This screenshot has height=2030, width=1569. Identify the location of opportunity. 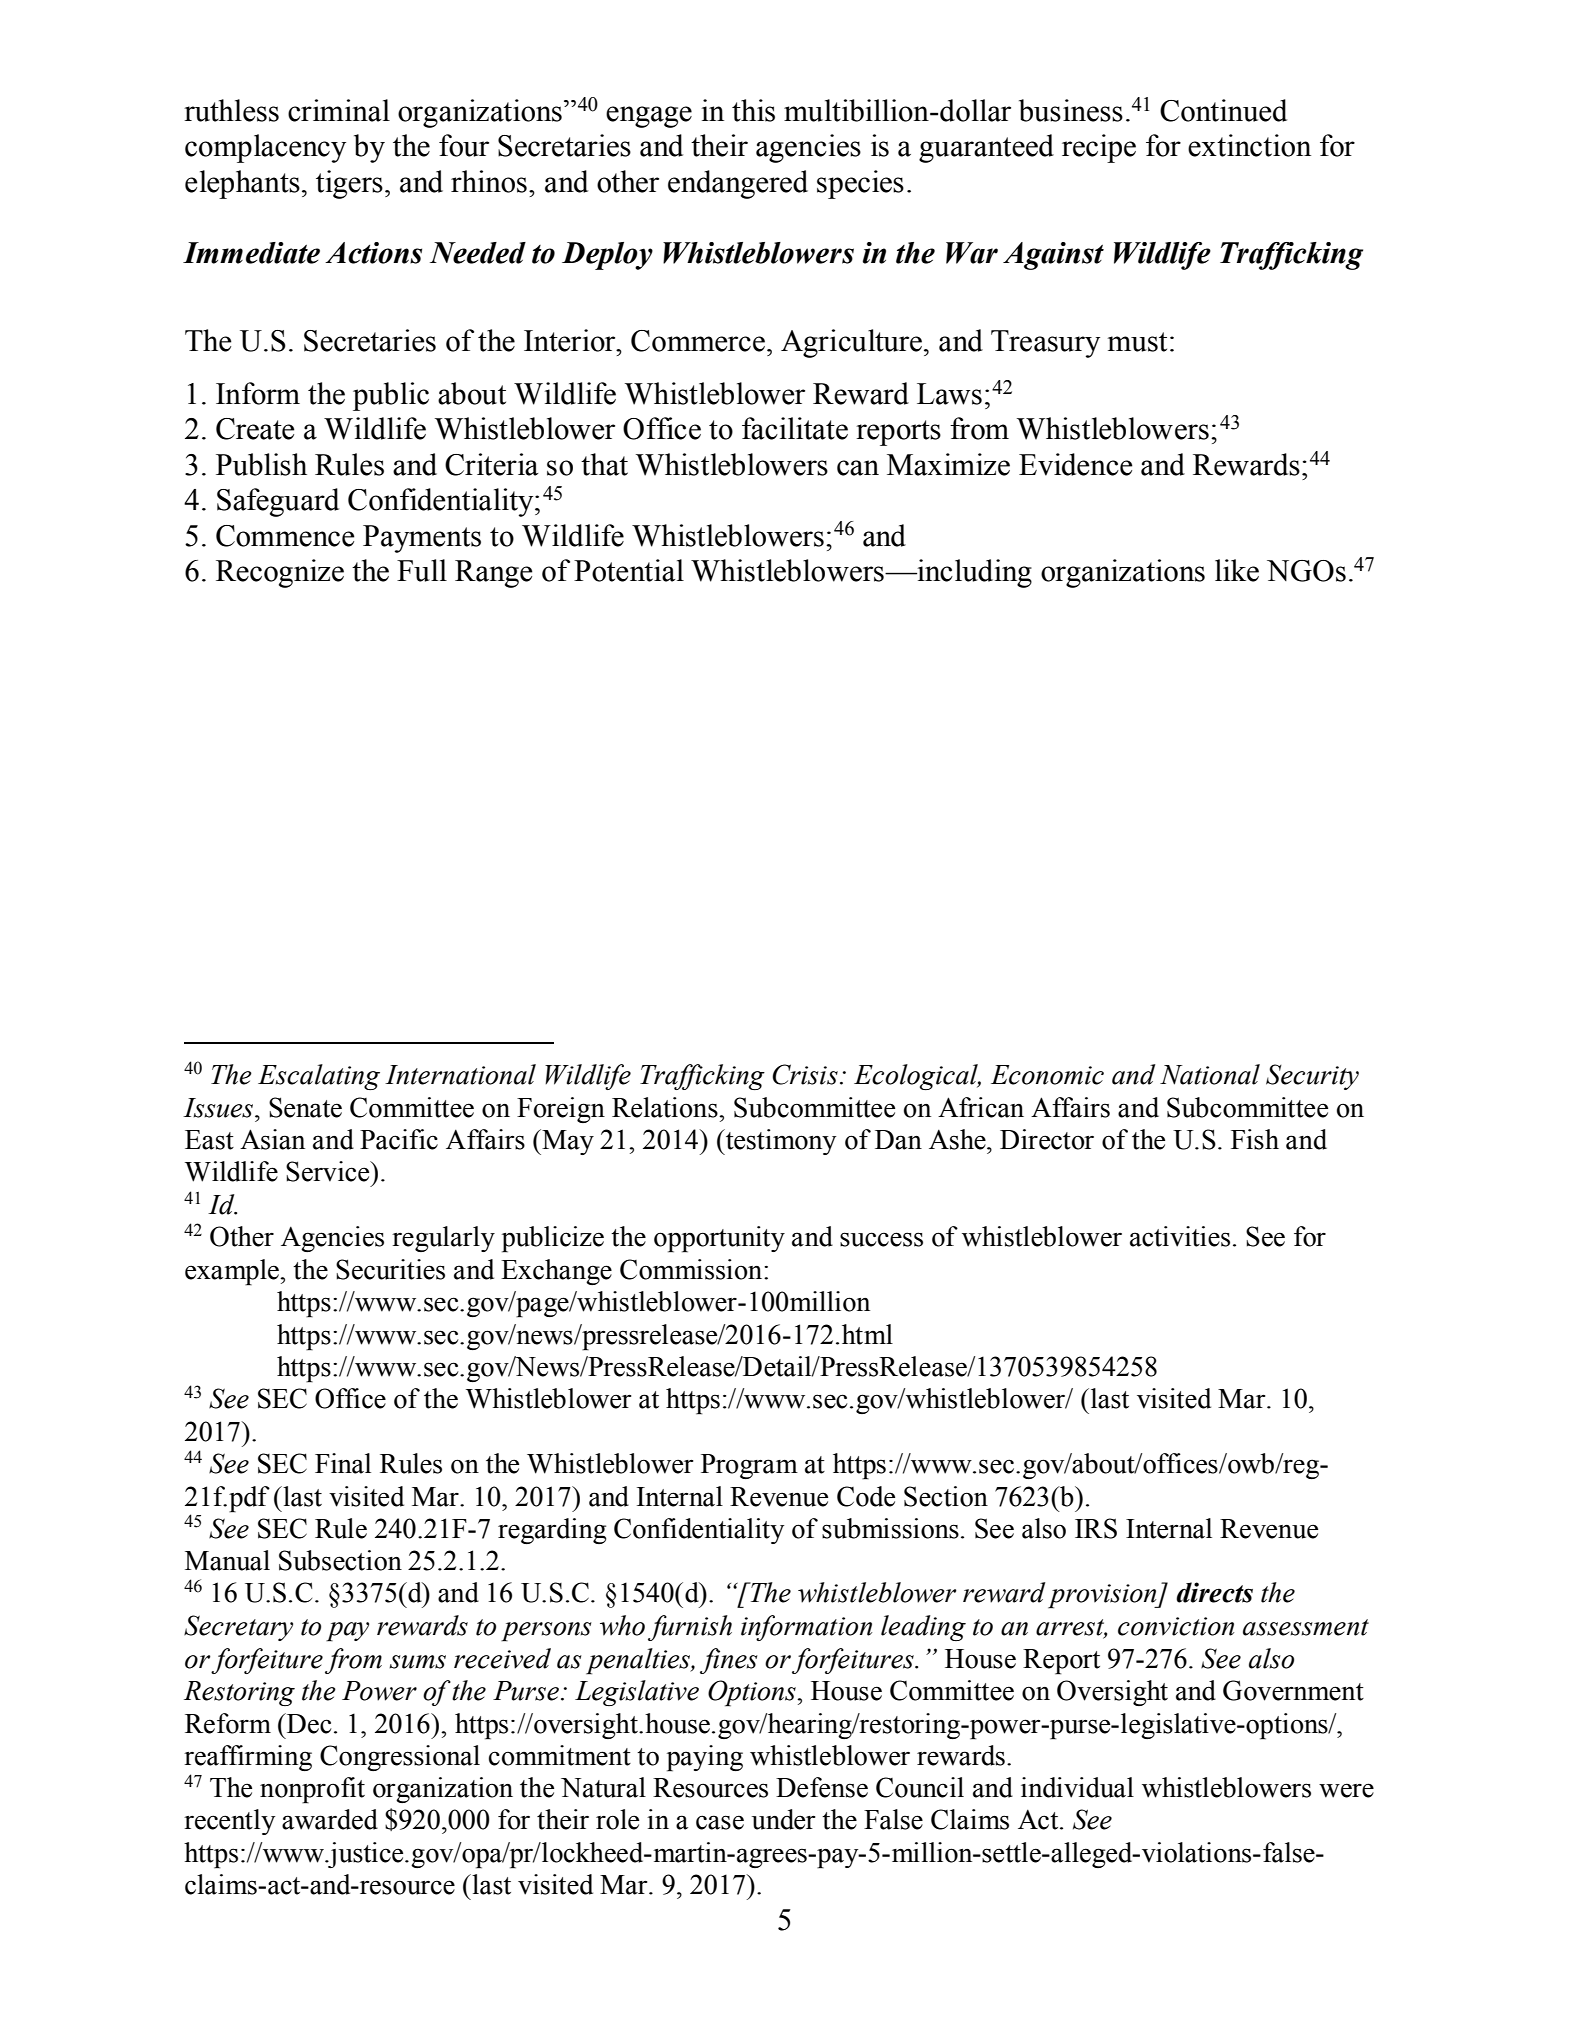
(719, 1239).
